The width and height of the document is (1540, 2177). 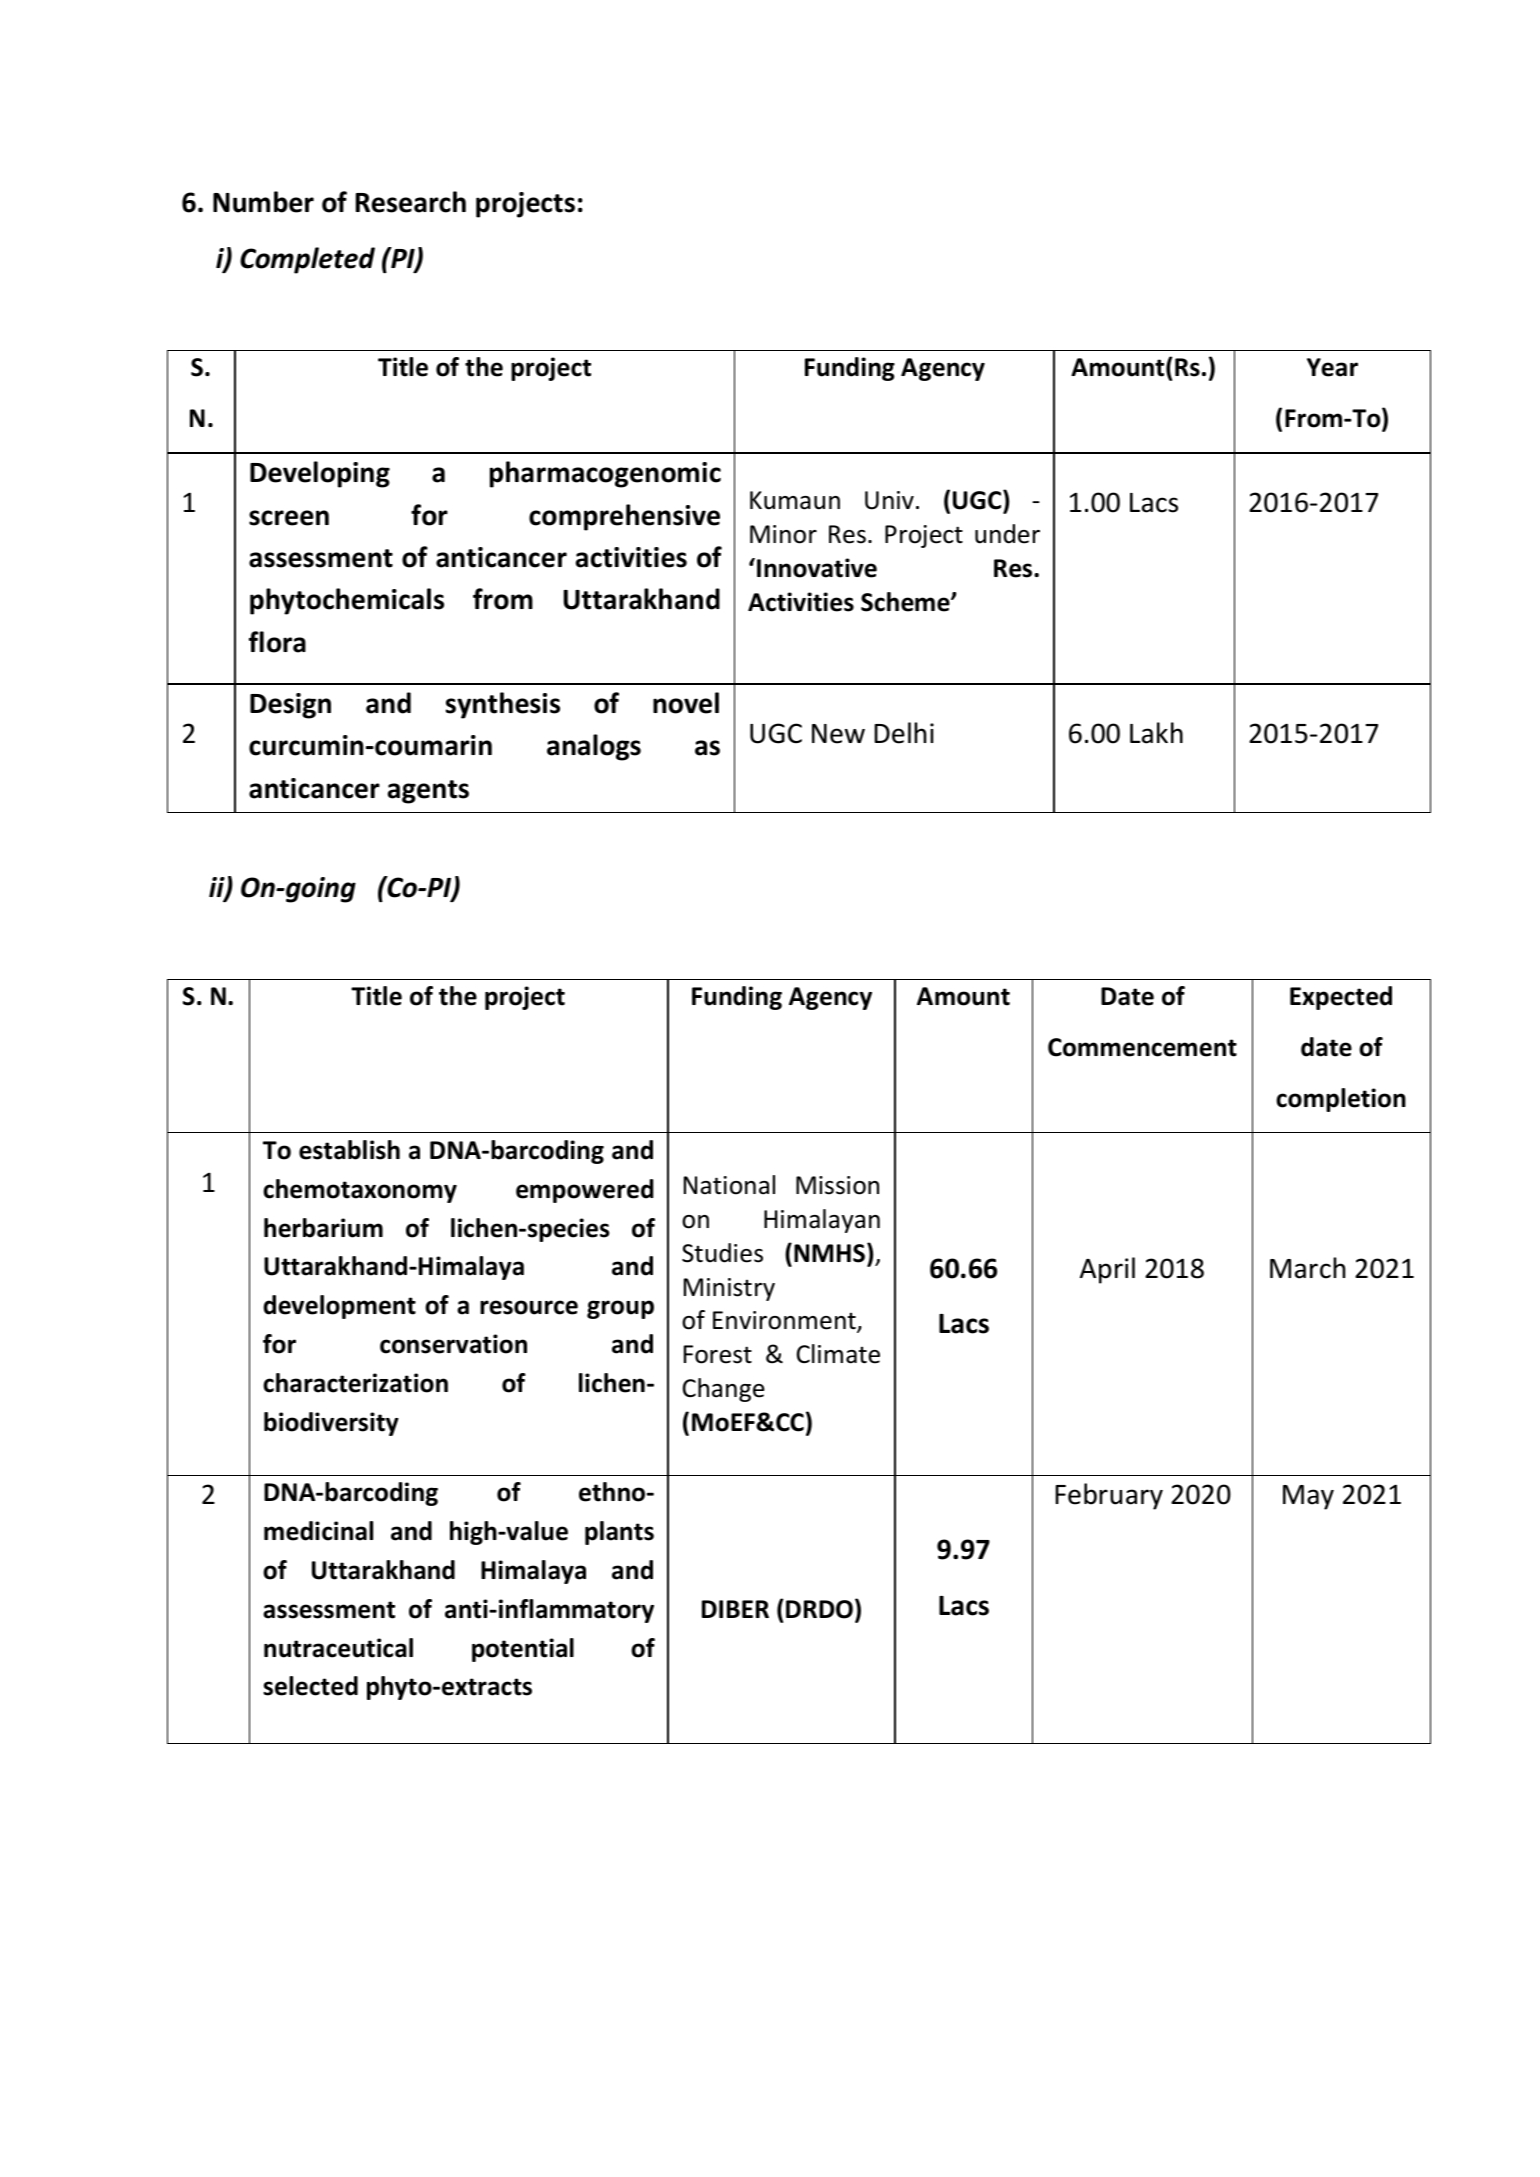 I want to click on Univ, so click(x=889, y=500).
